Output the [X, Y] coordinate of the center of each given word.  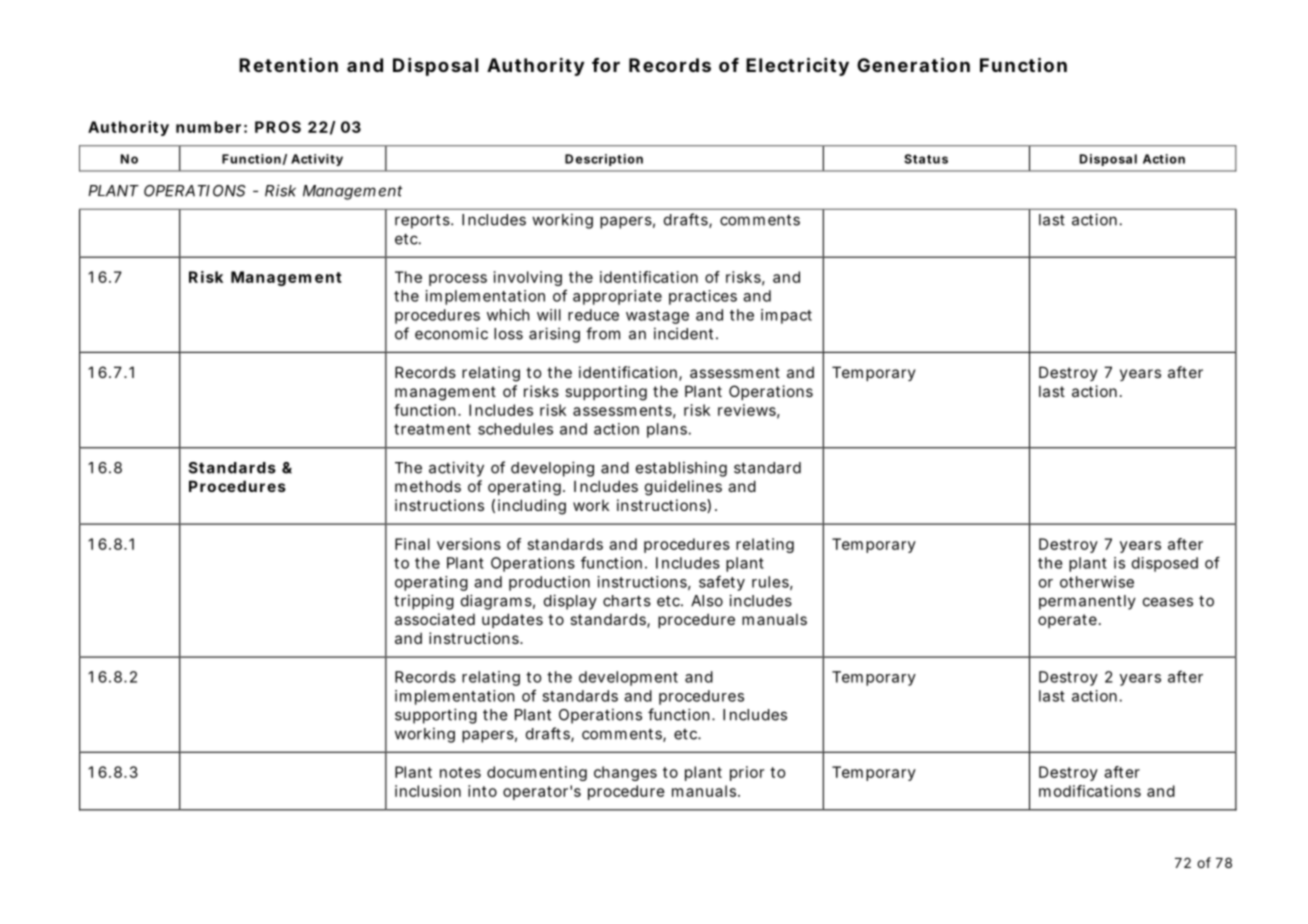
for [606, 65]
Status [926, 159]
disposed [1165, 564]
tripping [424, 602]
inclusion [428, 791]
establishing [681, 469]
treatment [432, 429]
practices [703, 297]
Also [707, 601]
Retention [288, 64]
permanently [1087, 602]
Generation [913, 64]
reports [423, 222]
